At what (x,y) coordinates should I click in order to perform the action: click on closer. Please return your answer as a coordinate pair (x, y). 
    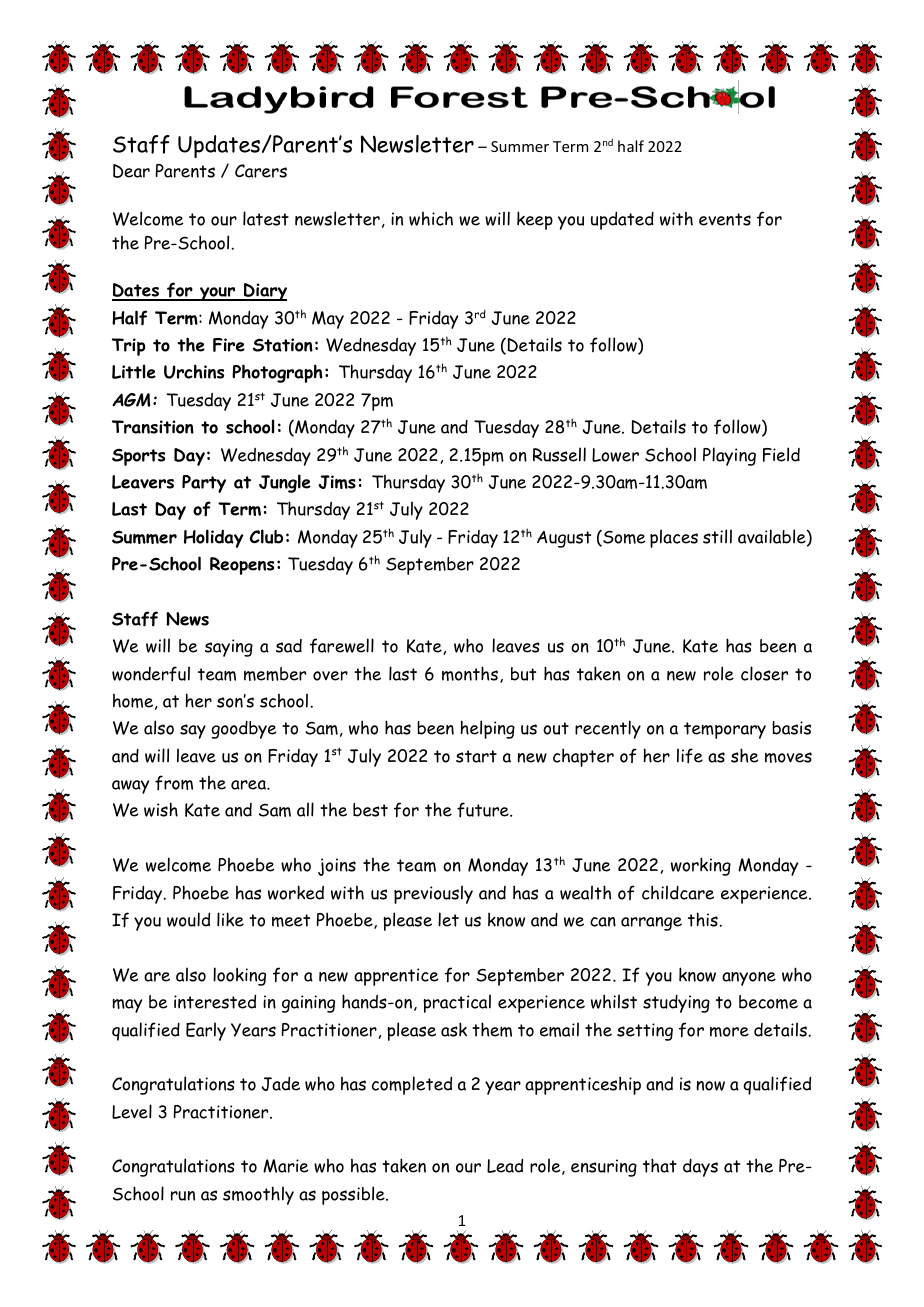
    Looking at the image, I should click on (764, 673).
